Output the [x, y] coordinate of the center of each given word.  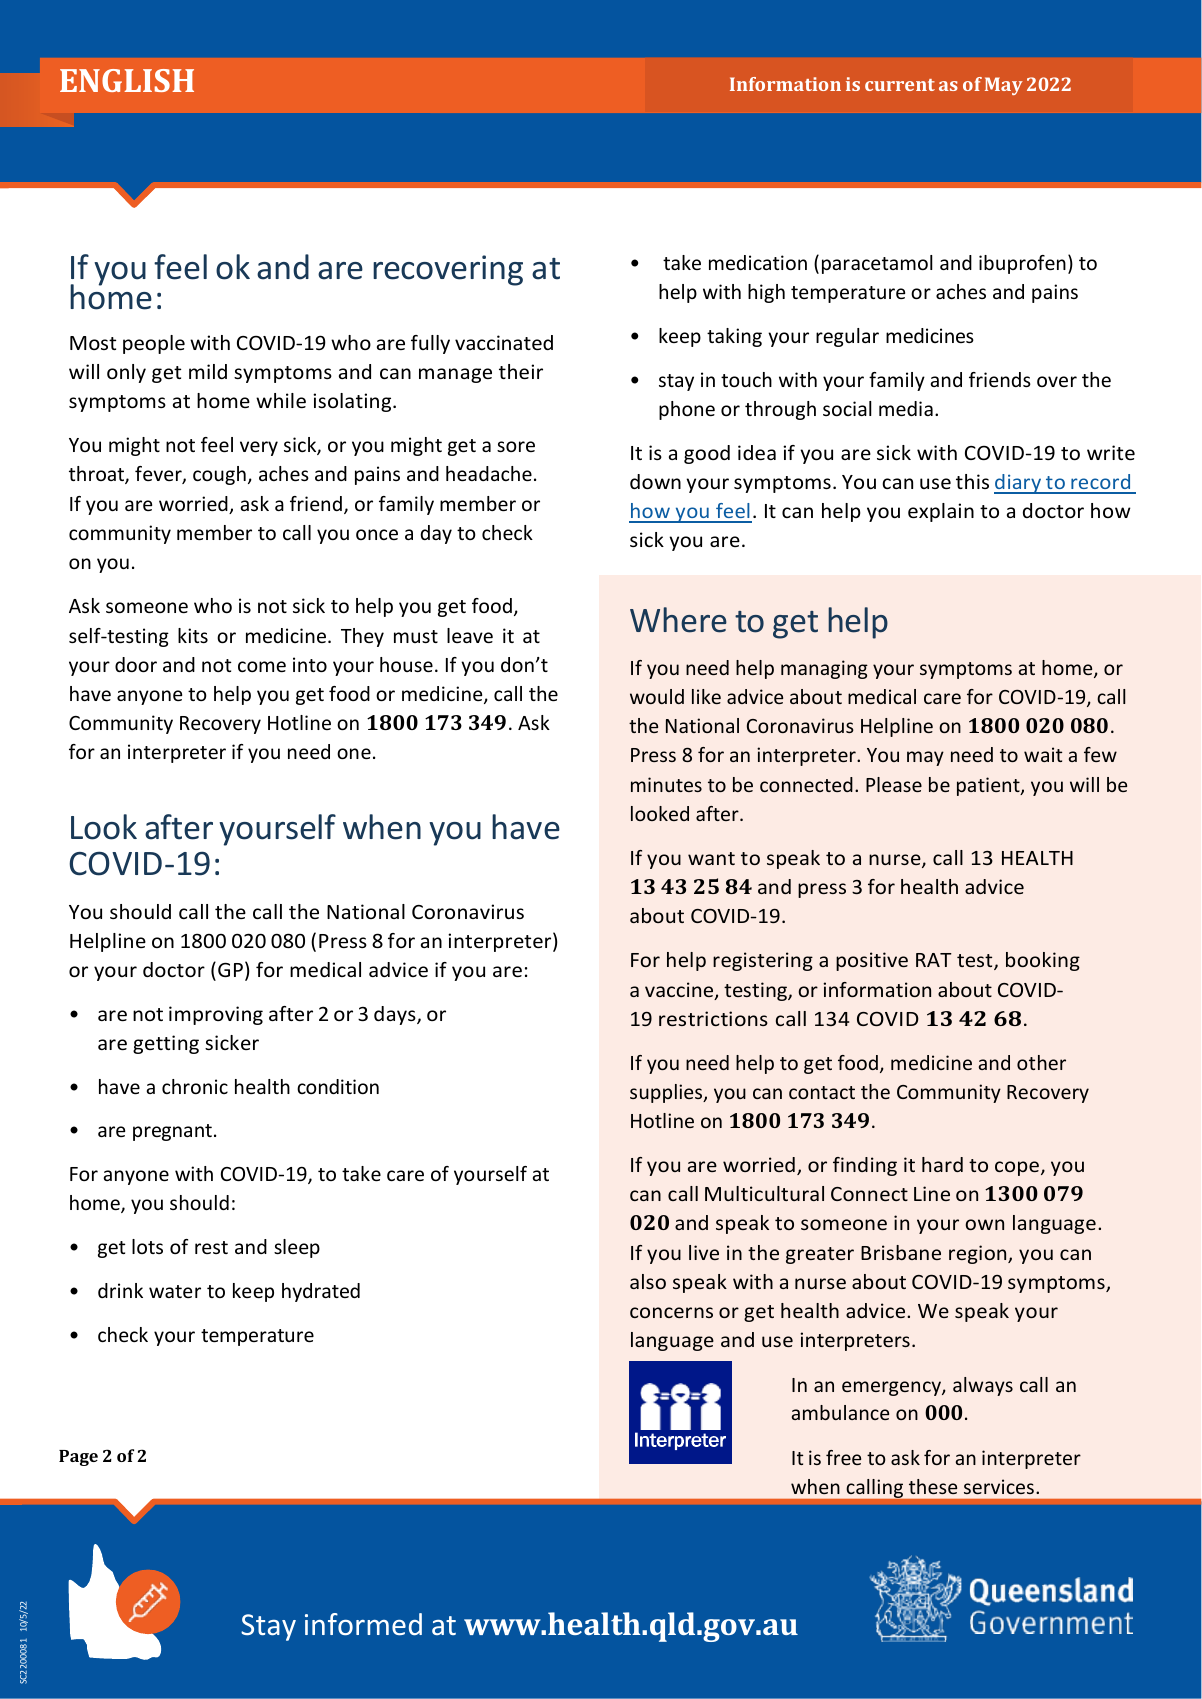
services [999, 1486]
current [900, 85]
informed [363, 1624]
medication [758, 262]
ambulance [840, 1412]
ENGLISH [127, 80]
